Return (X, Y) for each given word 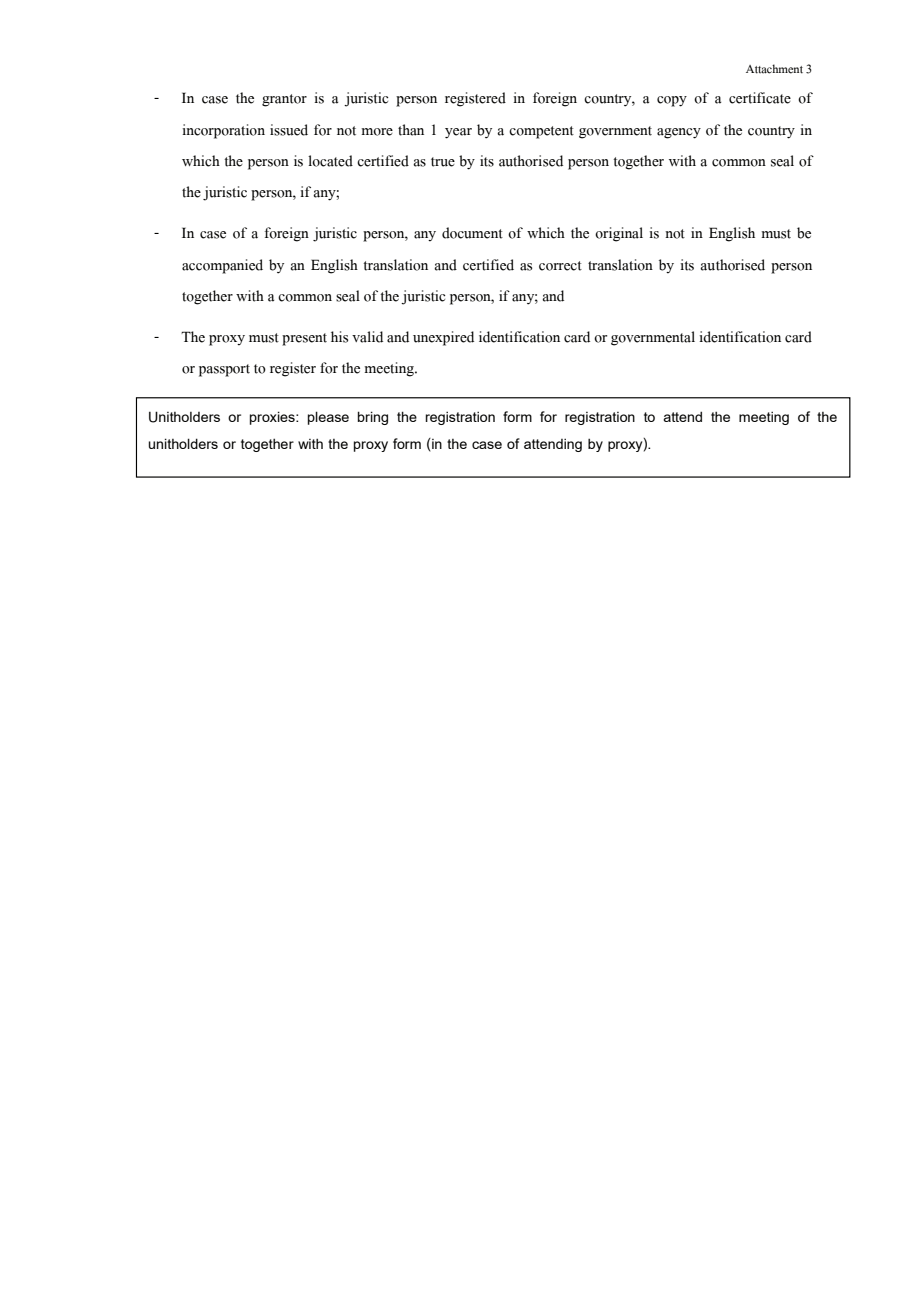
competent (541, 132)
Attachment (774, 69)
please (328, 418)
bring (373, 418)
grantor (284, 100)
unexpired (443, 338)
